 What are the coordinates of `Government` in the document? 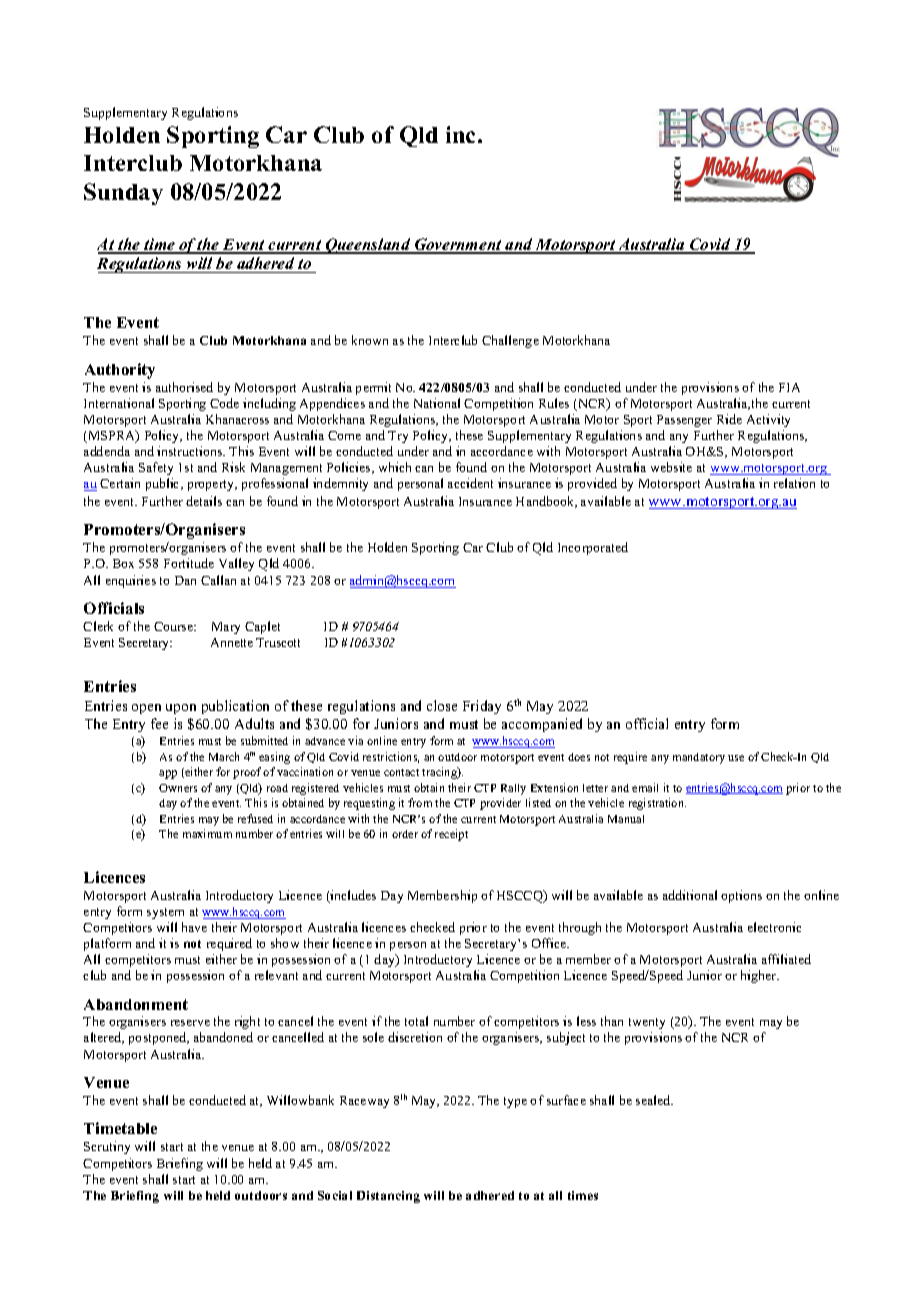 It's located at (458, 245).
